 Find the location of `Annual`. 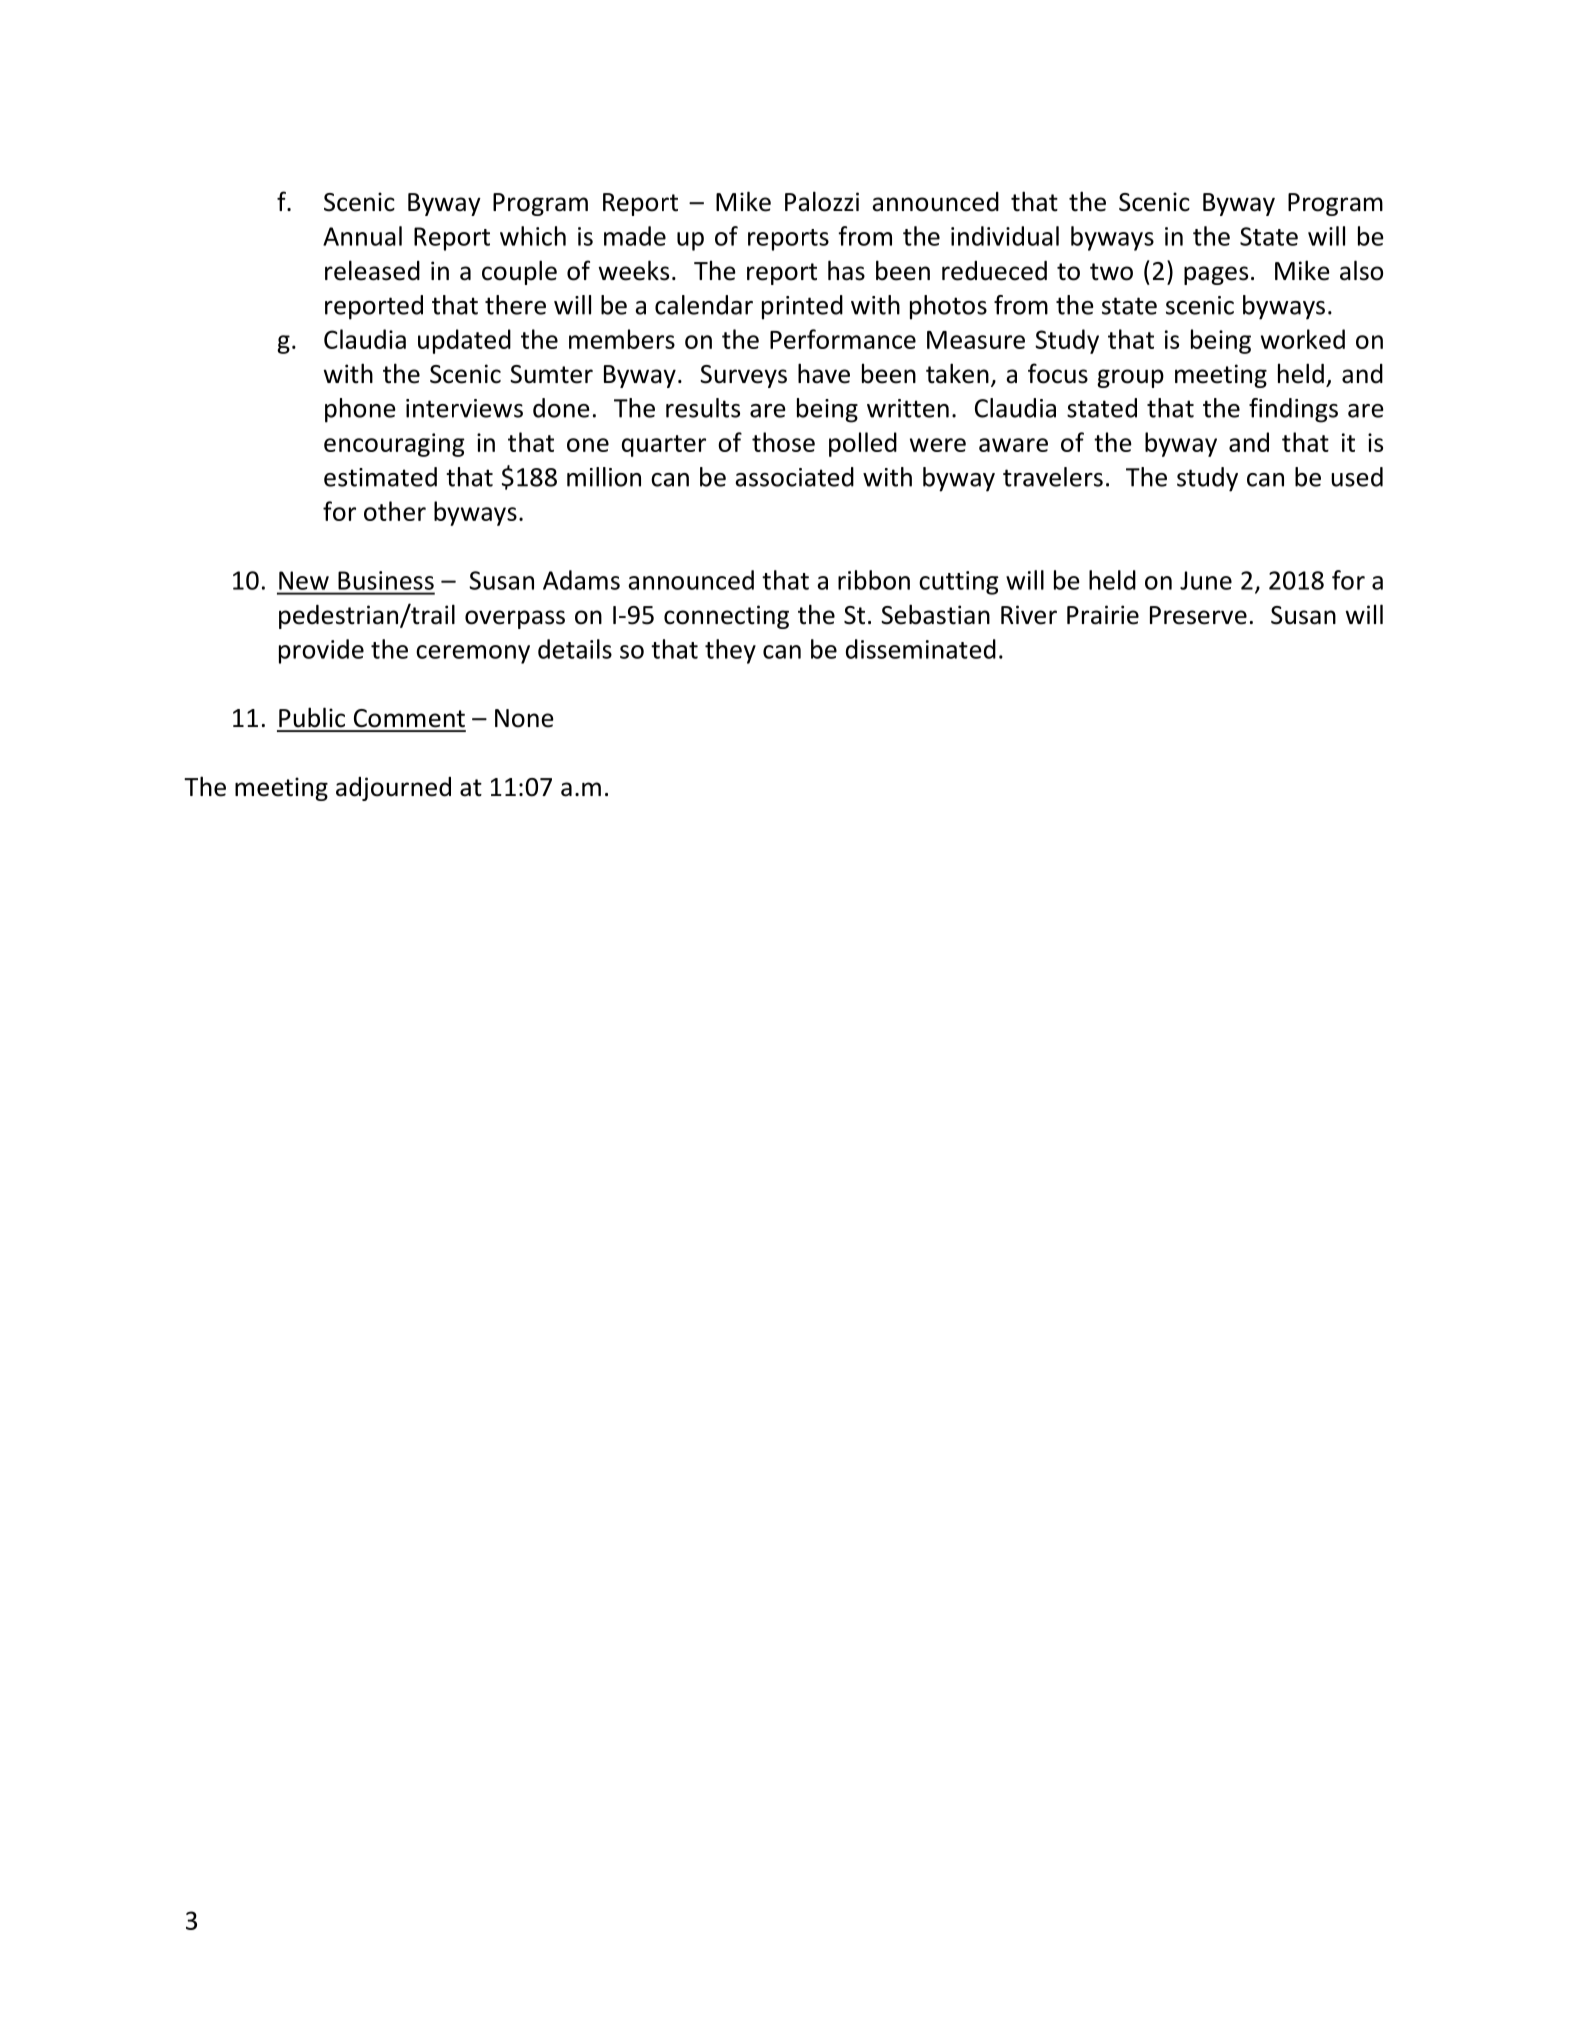

Annual is located at coordinates (362, 236).
